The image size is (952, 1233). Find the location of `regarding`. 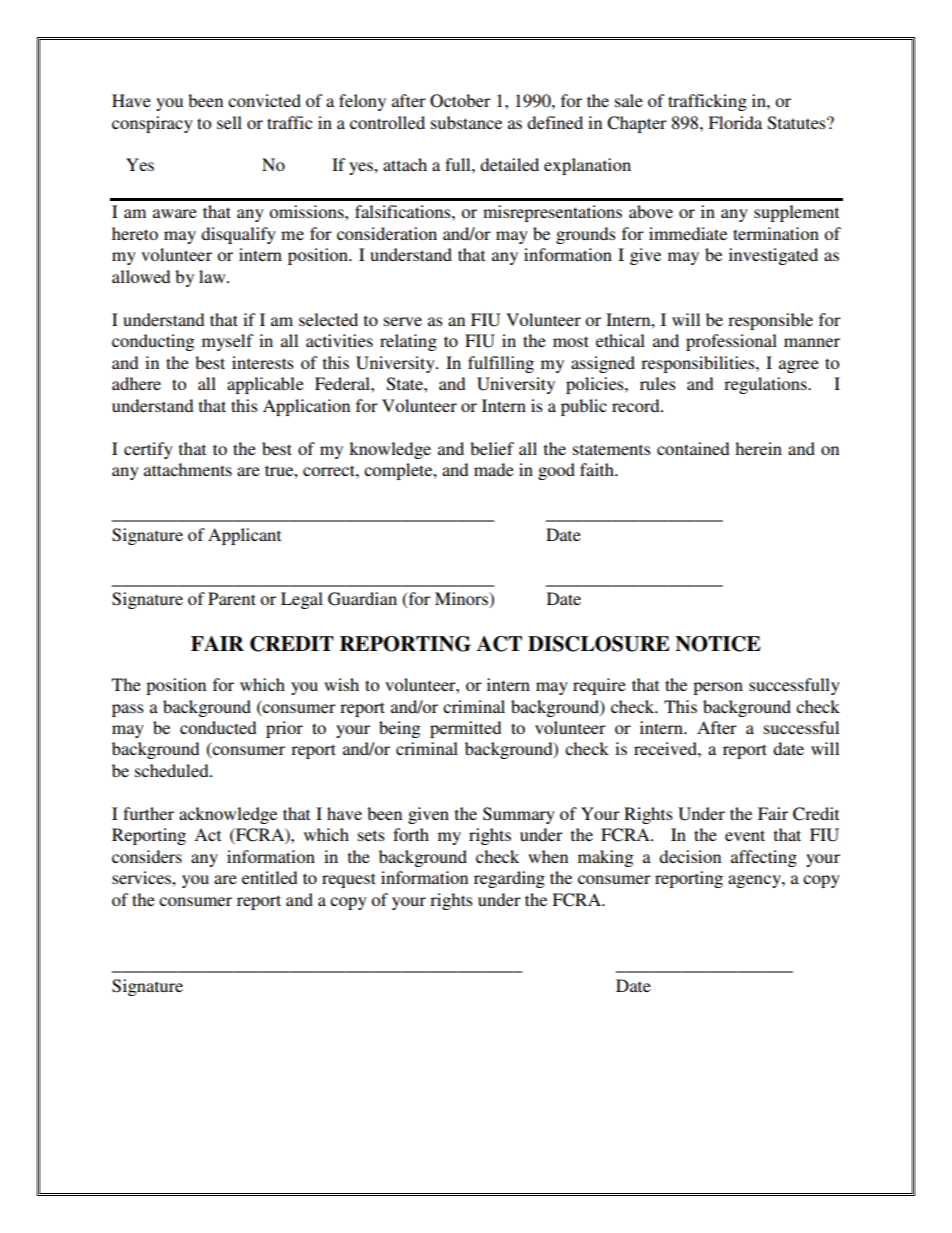

regarding is located at coordinates (509, 879).
